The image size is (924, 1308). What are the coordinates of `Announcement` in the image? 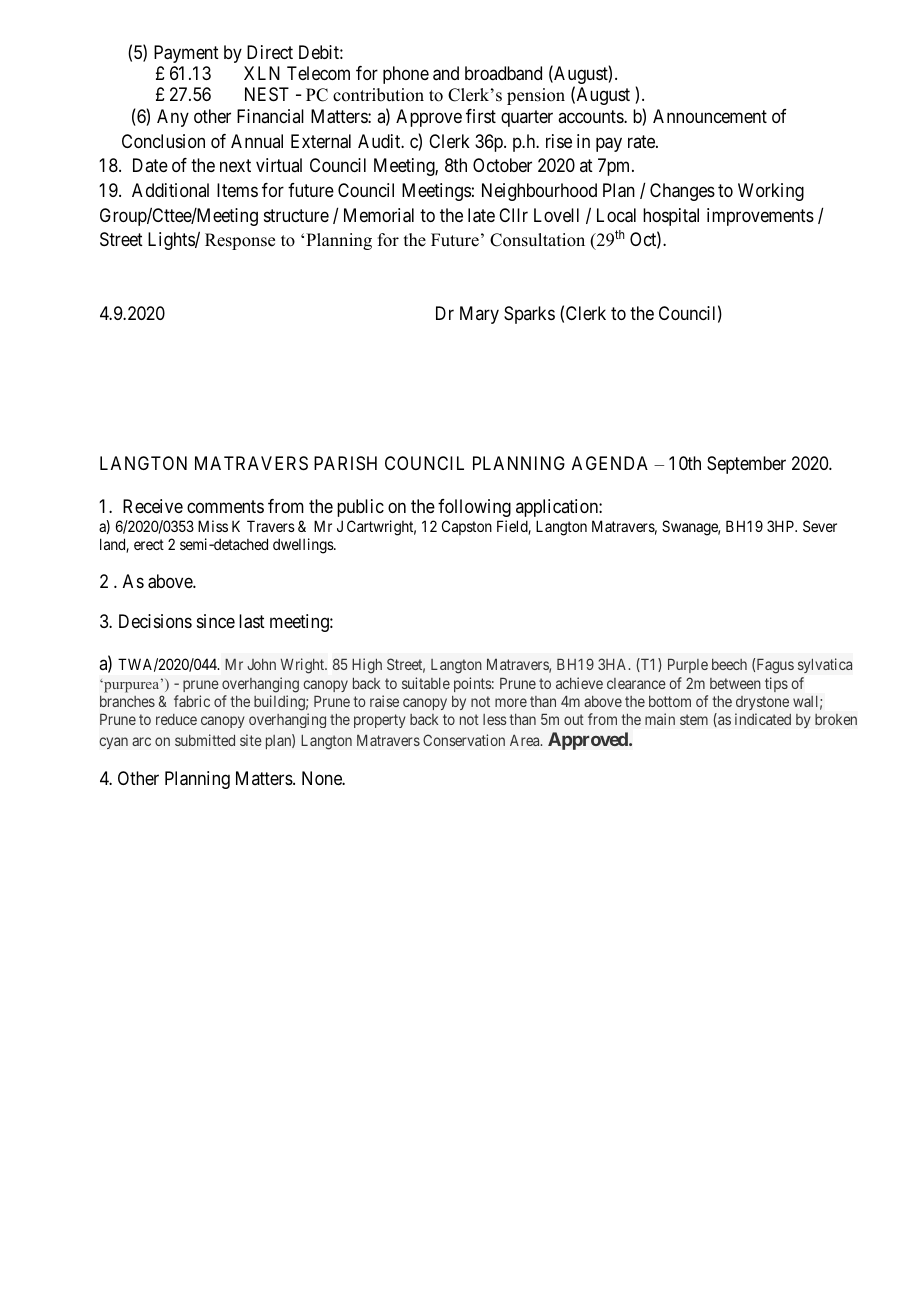 It's located at (710, 116).
